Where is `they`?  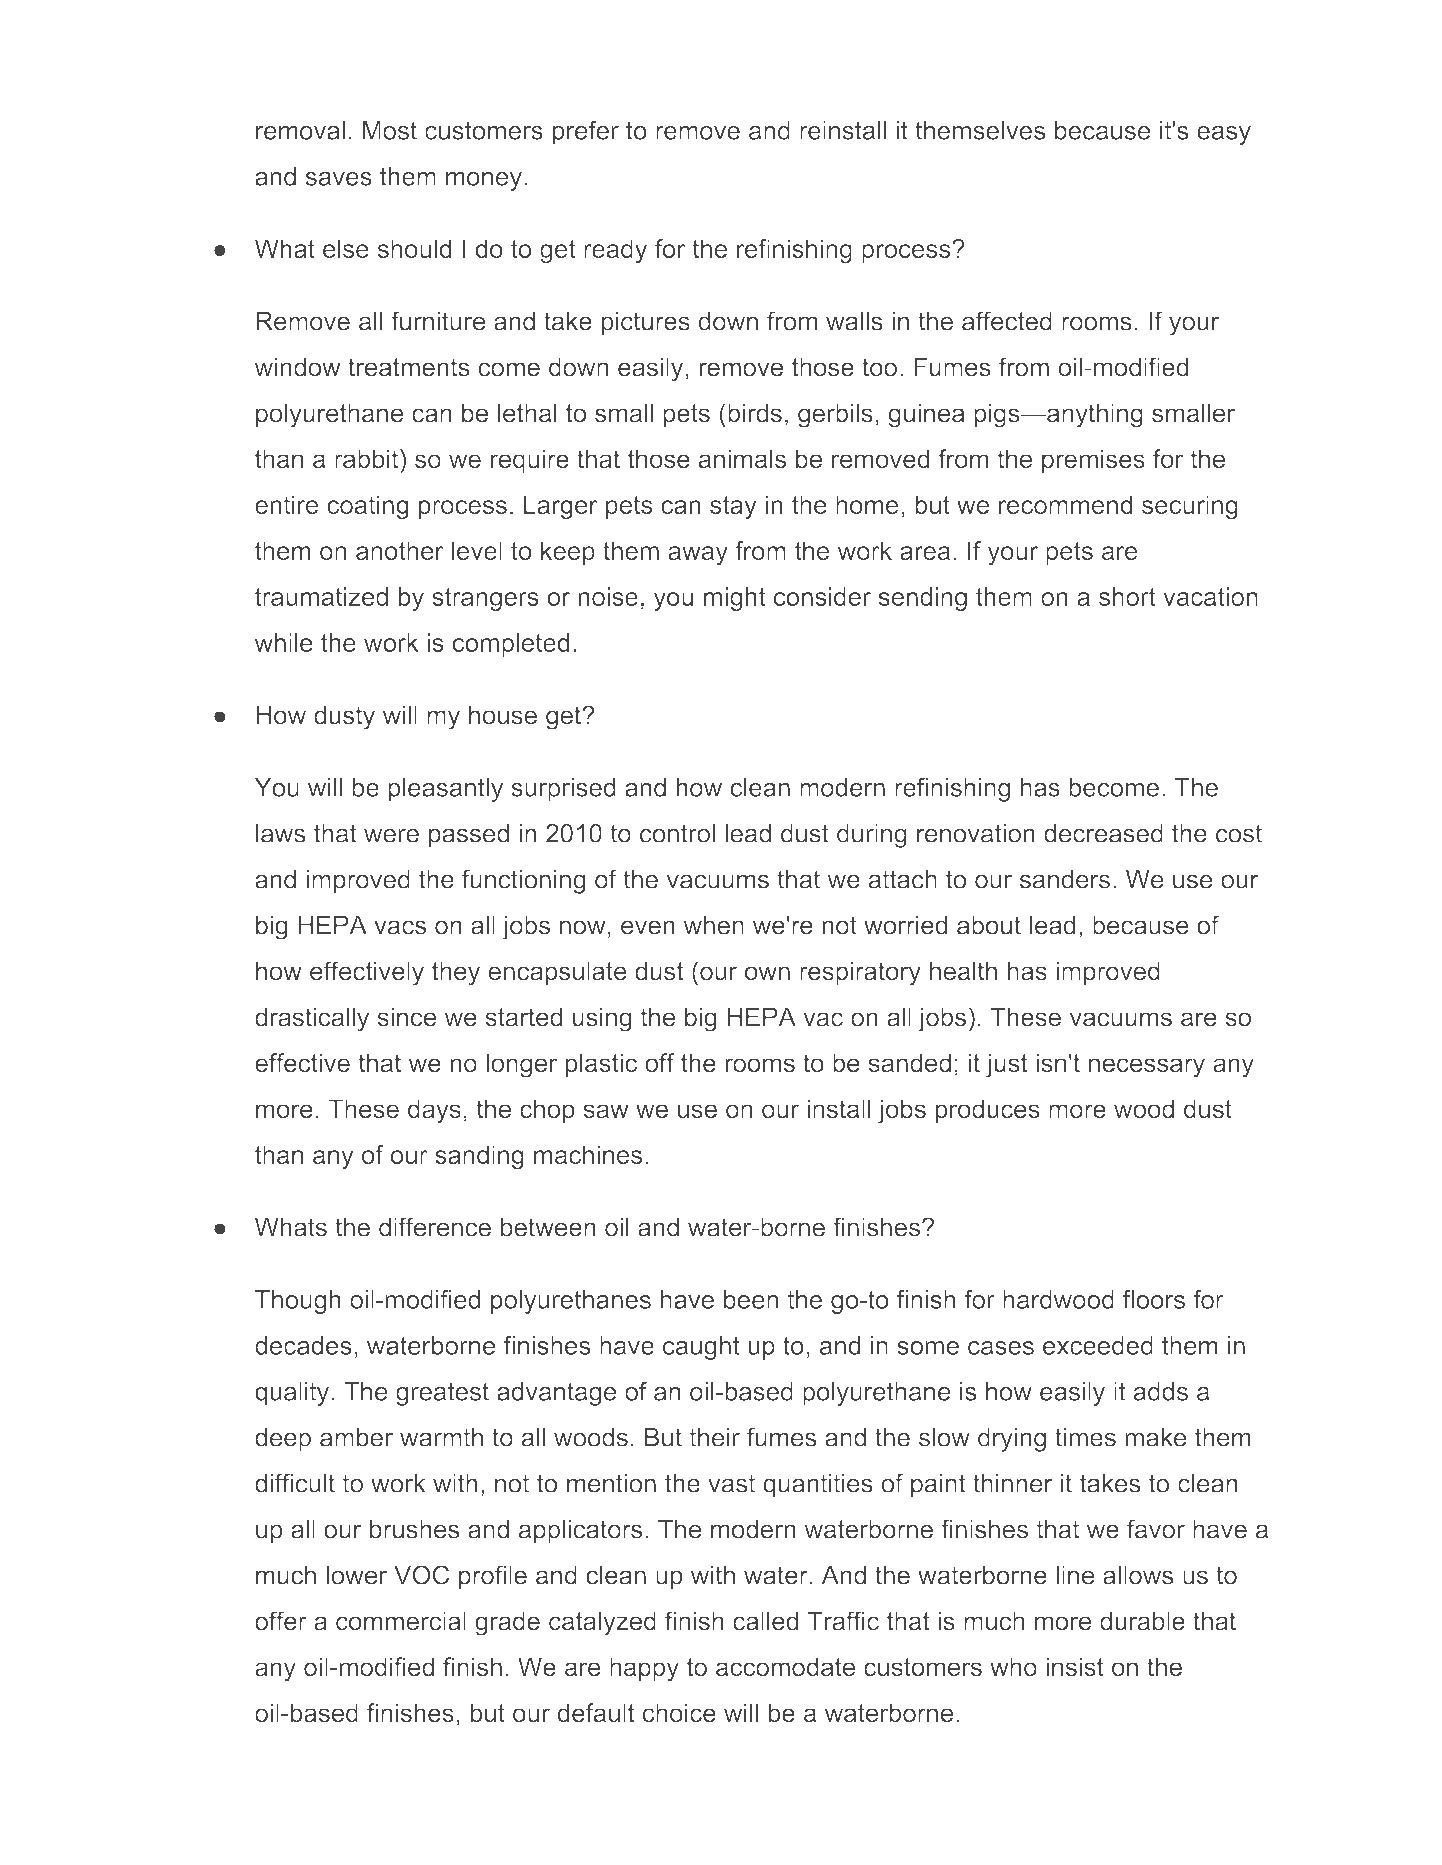
they is located at coordinates (456, 973).
